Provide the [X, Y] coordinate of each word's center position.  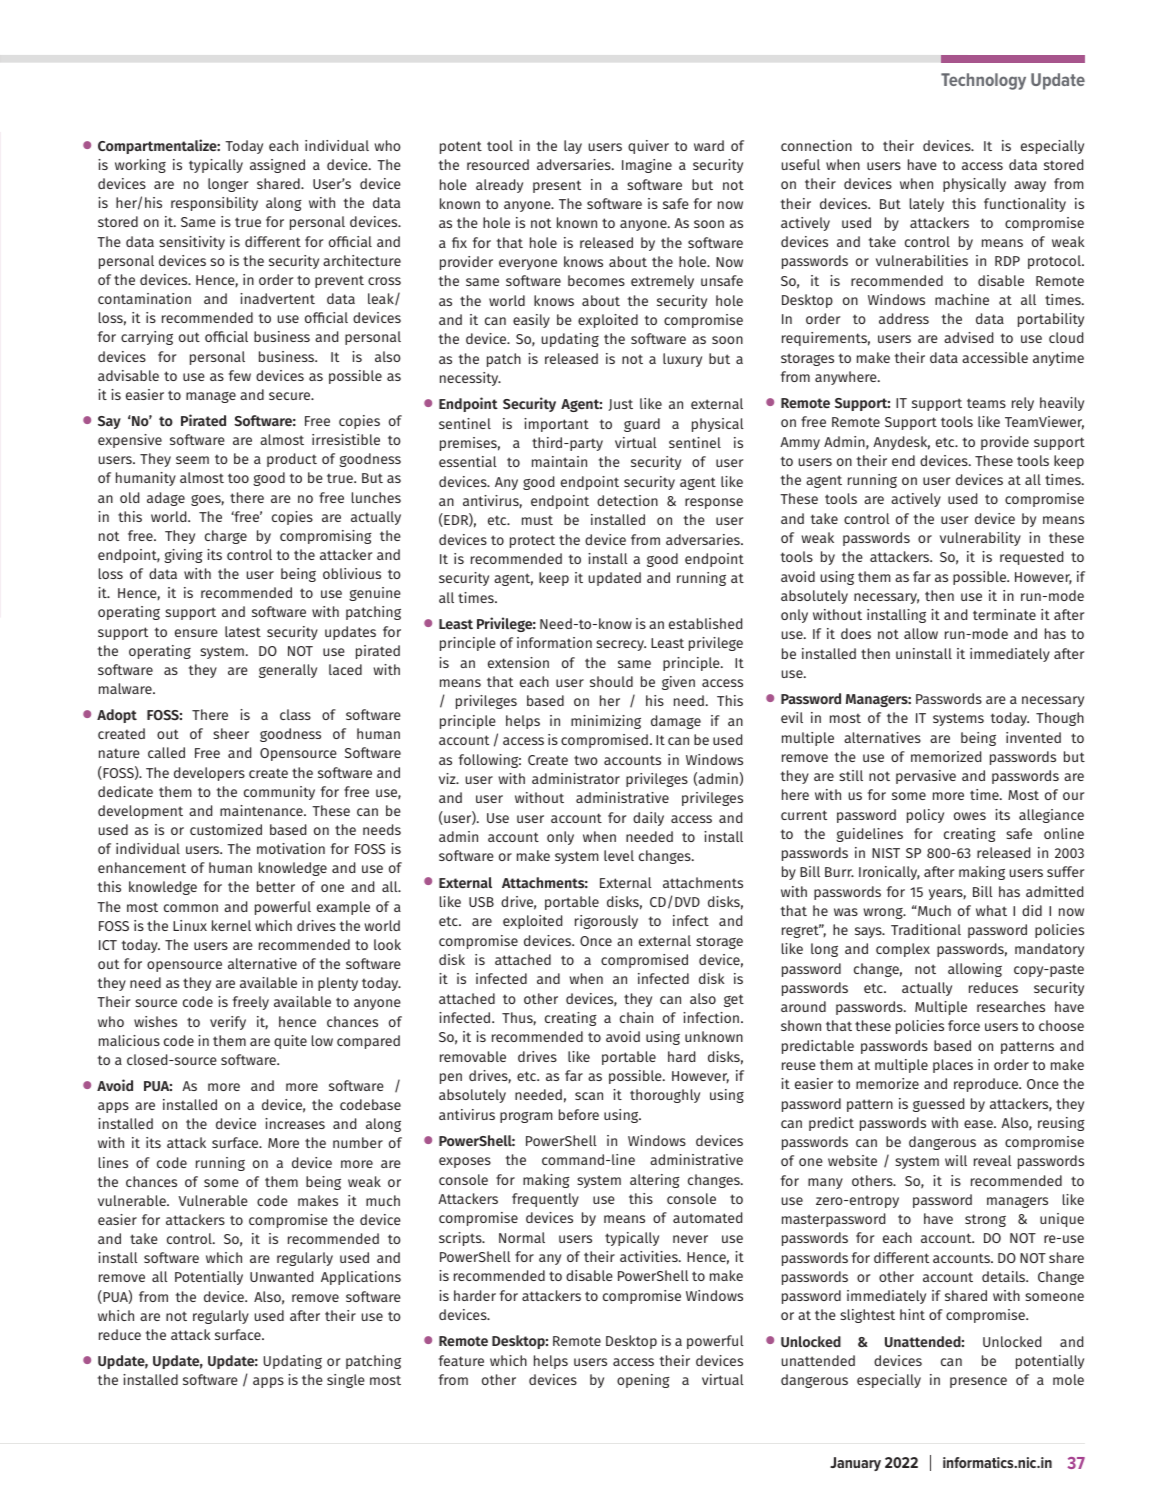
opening [643, 1381]
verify [228, 1023]
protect [532, 541]
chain [636, 1017]
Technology [983, 81]
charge [226, 537]
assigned [277, 166]
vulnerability [980, 539]
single [346, 1381]
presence [978, 1382]
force [964, 1025]
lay [573, 147]
